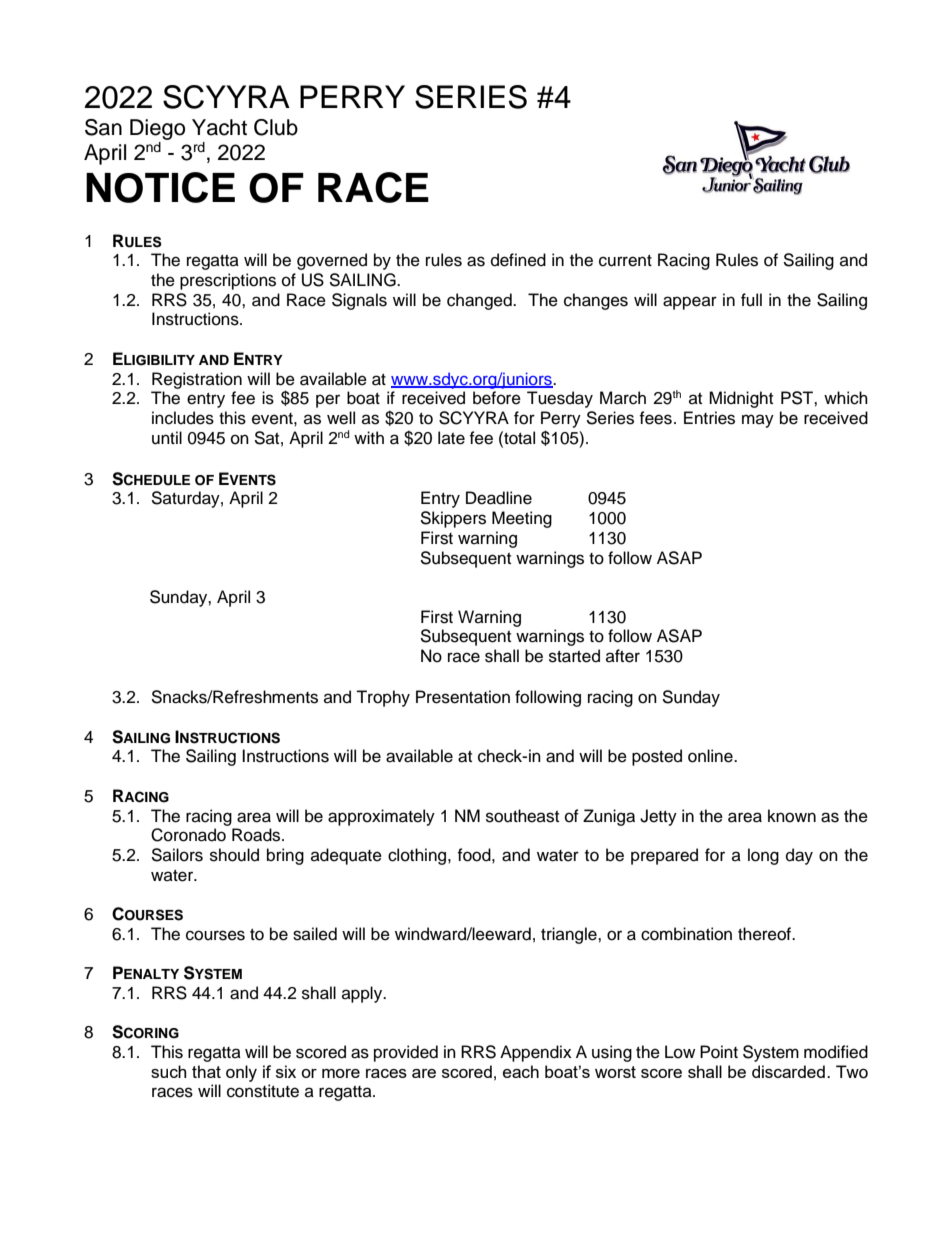  I want to click on Trophy, so click(383, 698).
